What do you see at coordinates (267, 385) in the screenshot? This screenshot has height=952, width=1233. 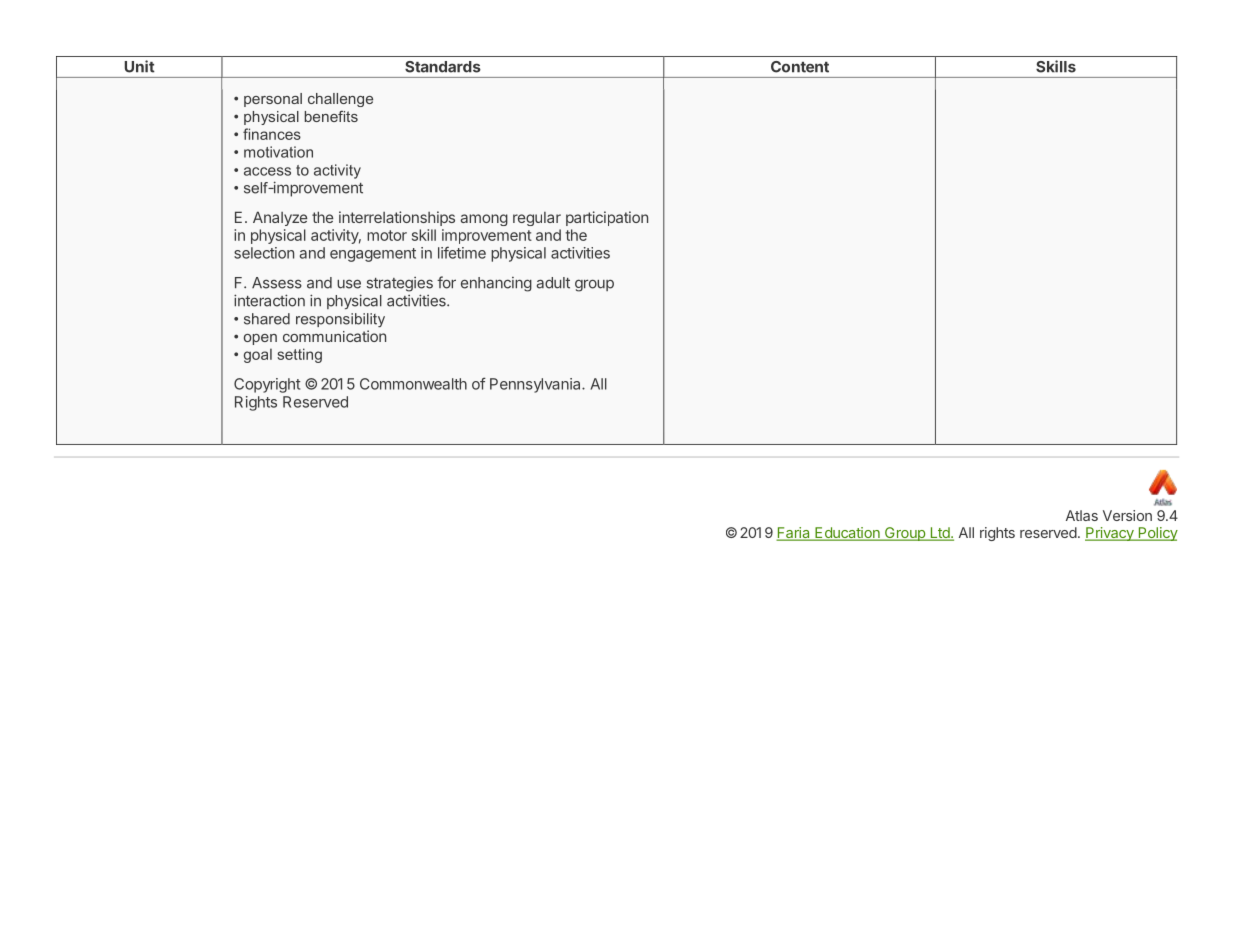 I see `Copyright` at bounding box center [267, 385].
